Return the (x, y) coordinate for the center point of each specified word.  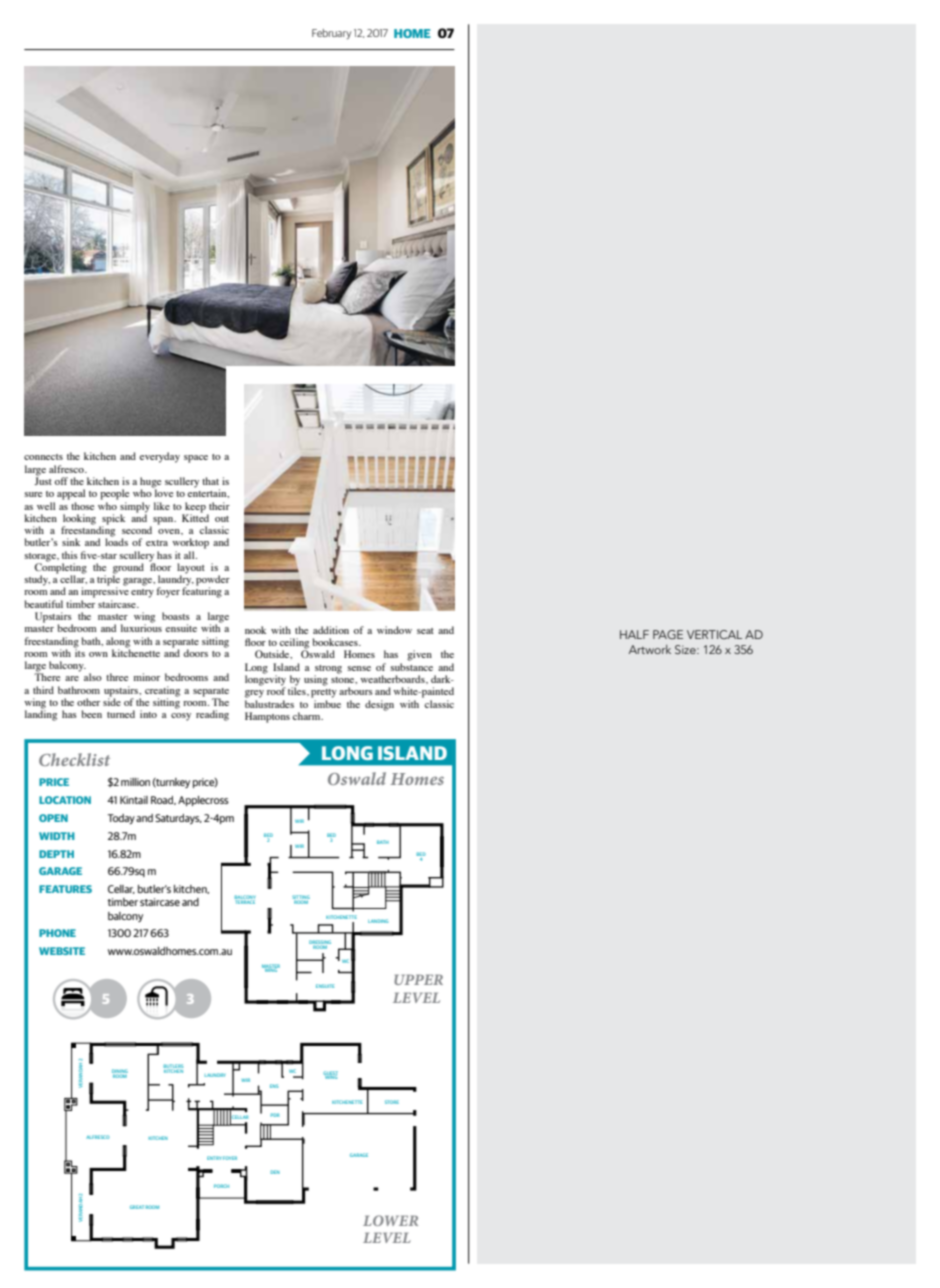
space (196, 459)
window (394, 630)
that (210, 481)
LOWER (390, 1220)
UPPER (418, 979)
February (331, 34)
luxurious (141, 627)
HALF (634, 634)
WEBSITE (62, 951)
